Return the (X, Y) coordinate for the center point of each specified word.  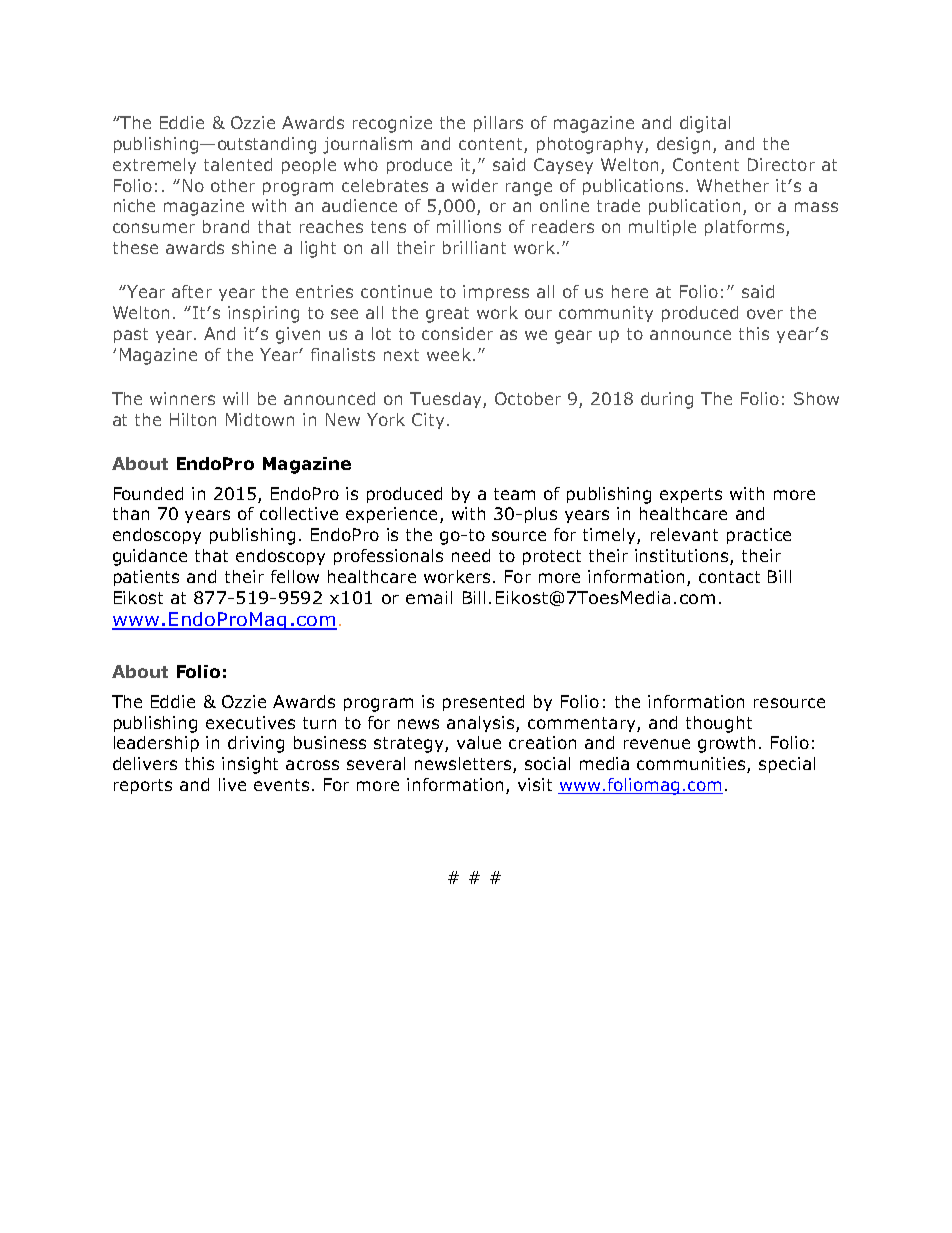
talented (238, 164)
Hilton (193, 419)
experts (691, 495)
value (479, 742)
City (428, 421)
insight (250, 765)
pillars (498, 124)
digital (705, 124)
